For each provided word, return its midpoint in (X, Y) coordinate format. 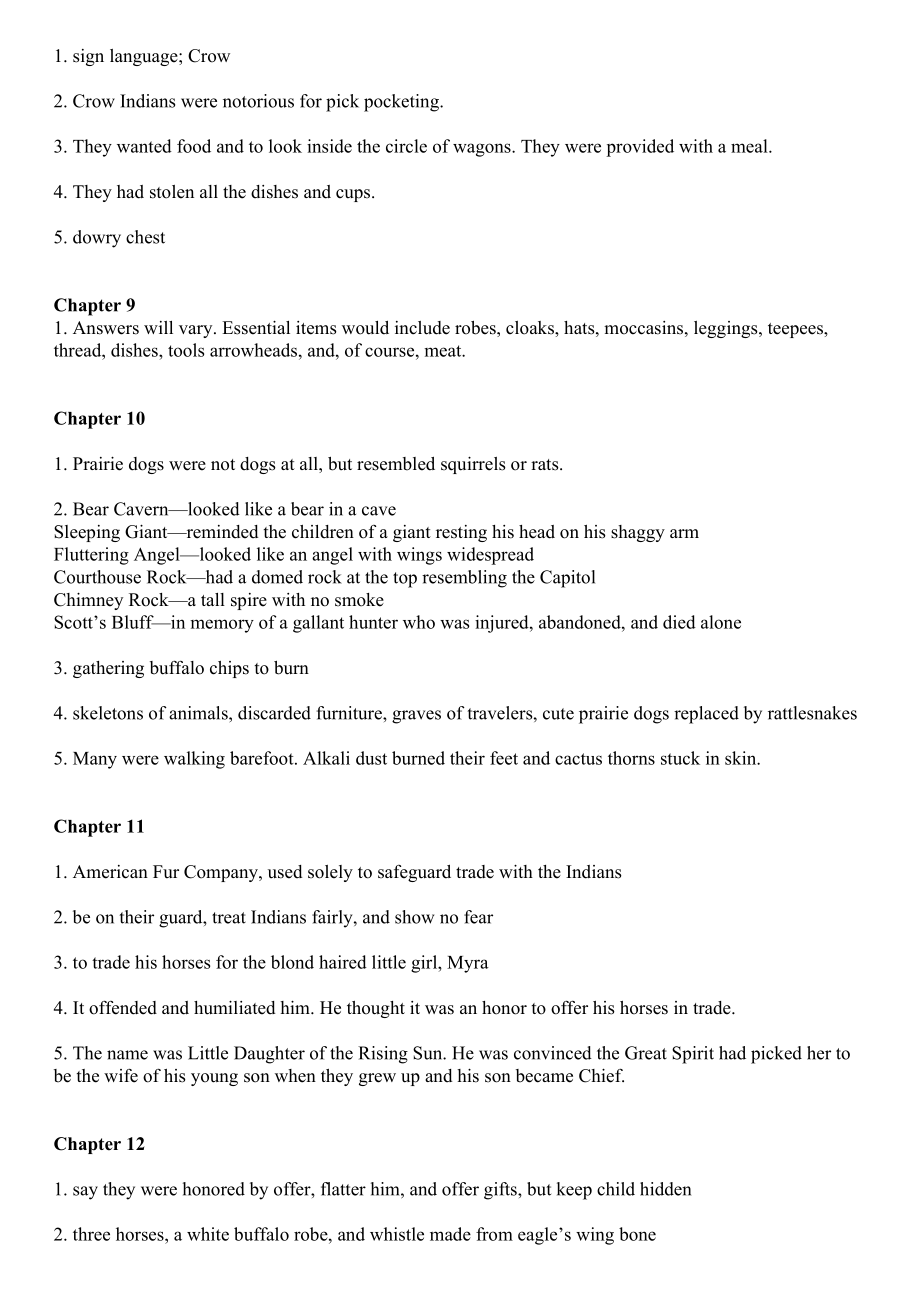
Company (222, 873)
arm (684, 533)
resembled (396, 464)
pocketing (402, 103)
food (194, 146)
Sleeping (87, 533)
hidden (665, 1189)
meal (750, 146)
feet (504, 758)
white (208, 1234)
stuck (680, 758)
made (450, 1234)
